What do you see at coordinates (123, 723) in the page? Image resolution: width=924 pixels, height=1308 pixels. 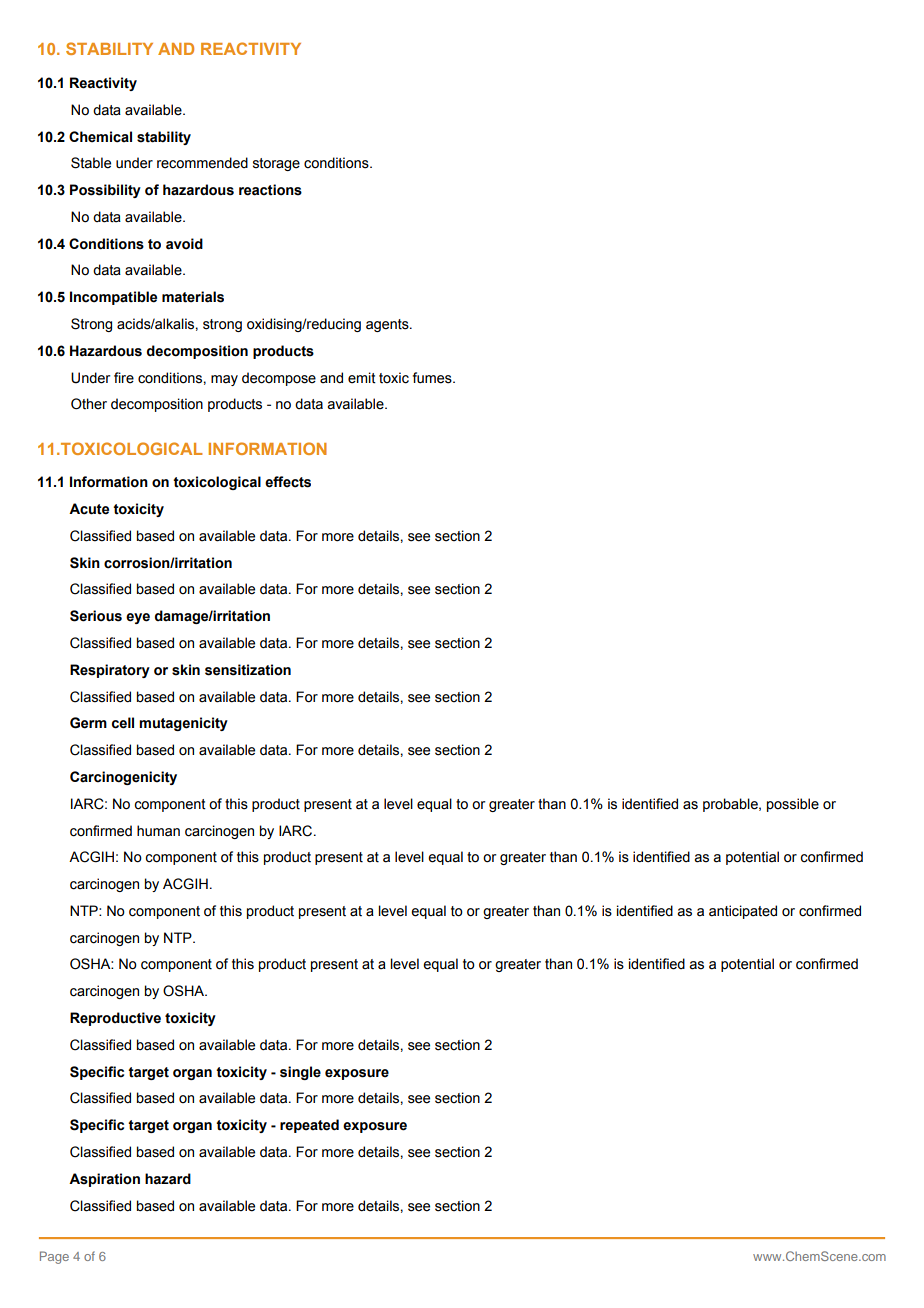 I see `cell` at bounding box center [123, 723].
